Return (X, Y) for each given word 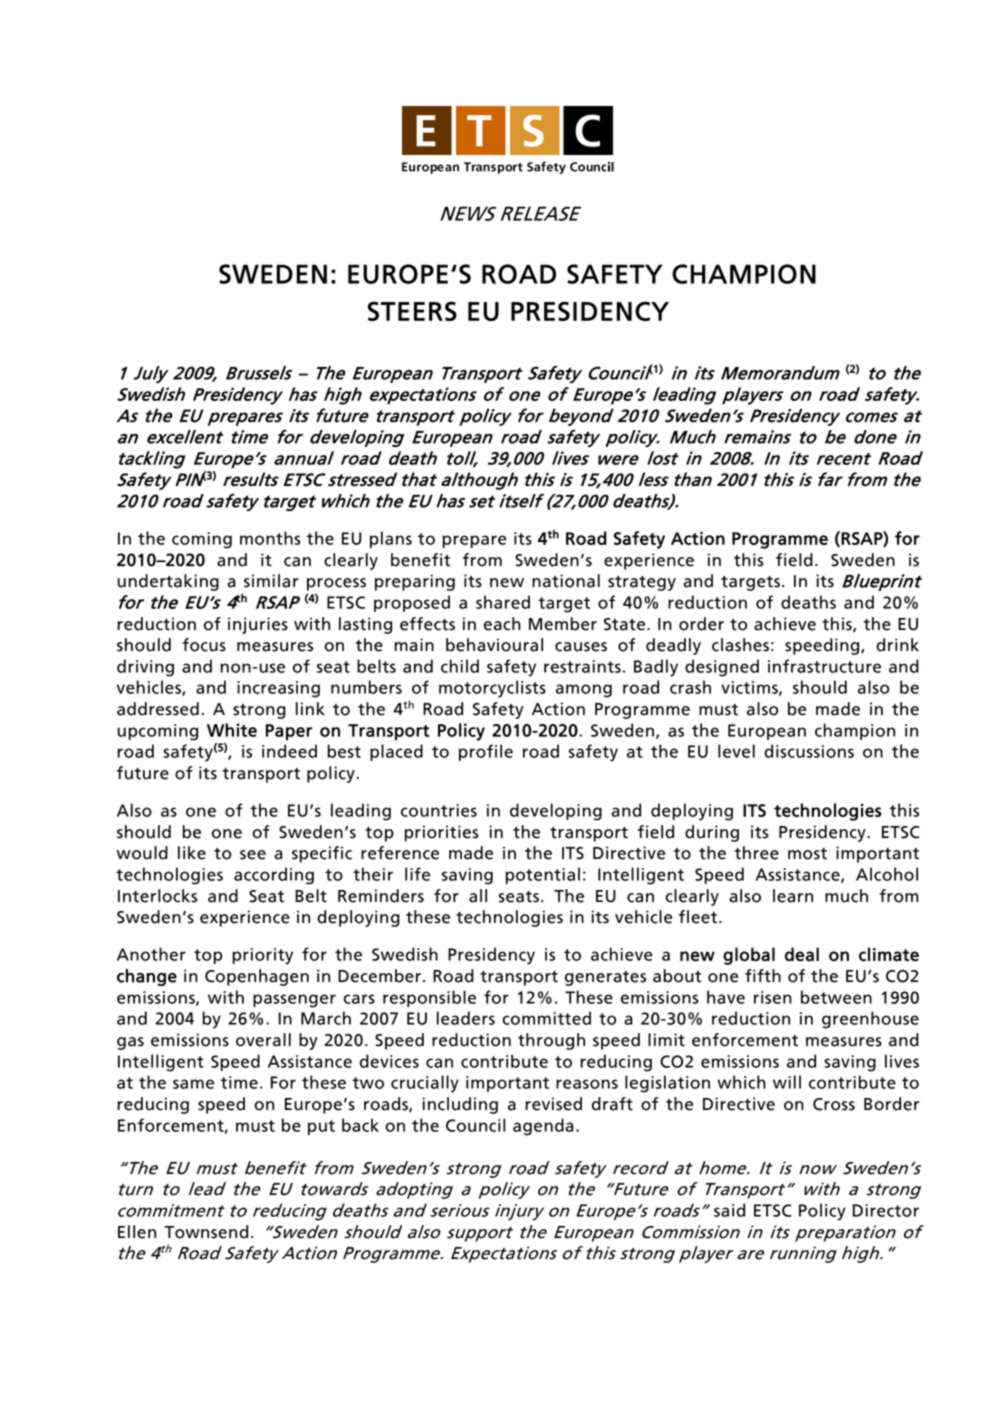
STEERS (412, 311)
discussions (809, 751)
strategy (642, 583)
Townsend (206, 1232)
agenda (543, 1127)
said (729, 1210)
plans (391, 539)
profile (486, 752)
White (232, 730)
